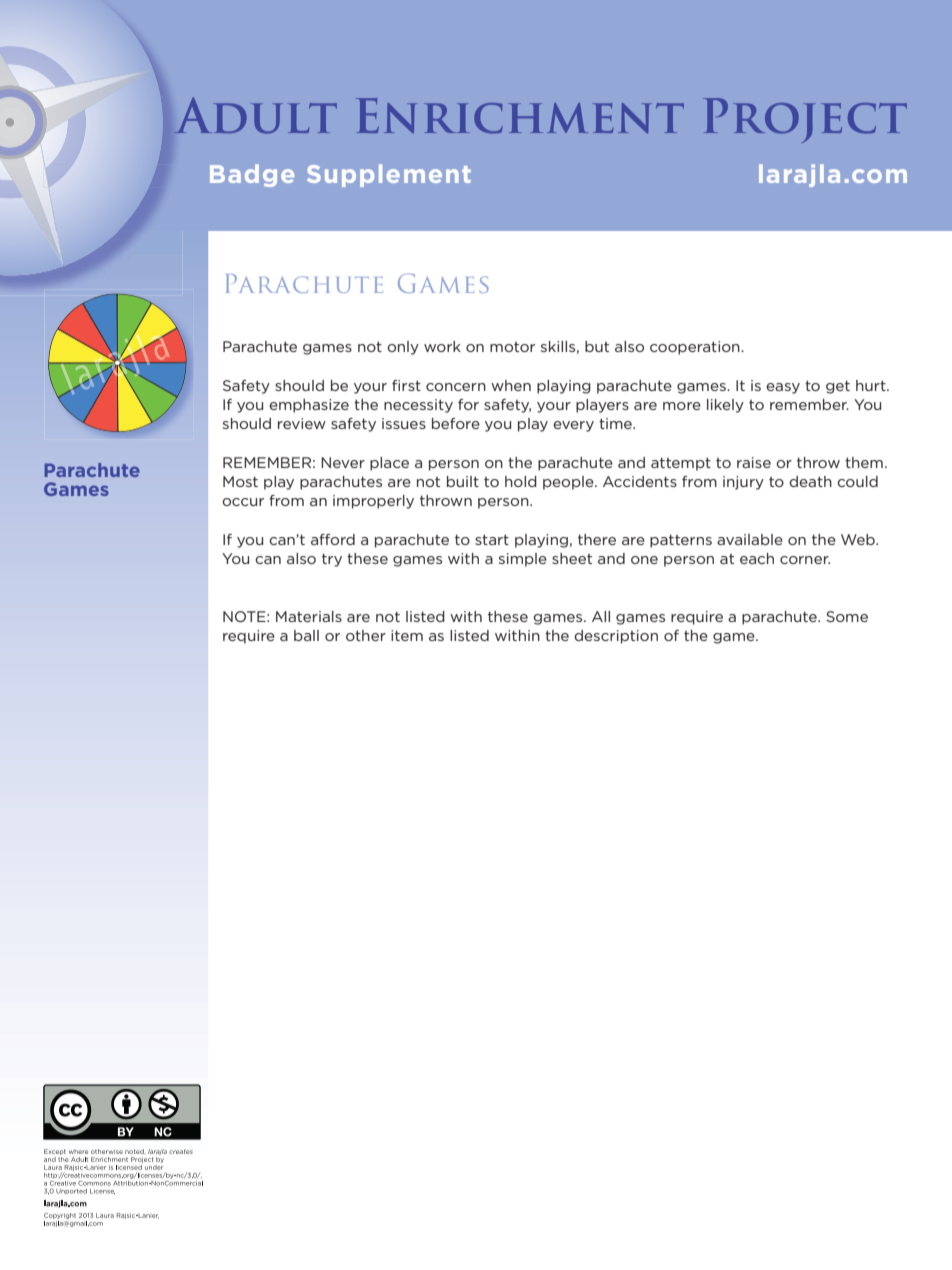 Image resolution: width=952 pixels, height=1270 pixels. I want to click on Some, so click(847, 616).
